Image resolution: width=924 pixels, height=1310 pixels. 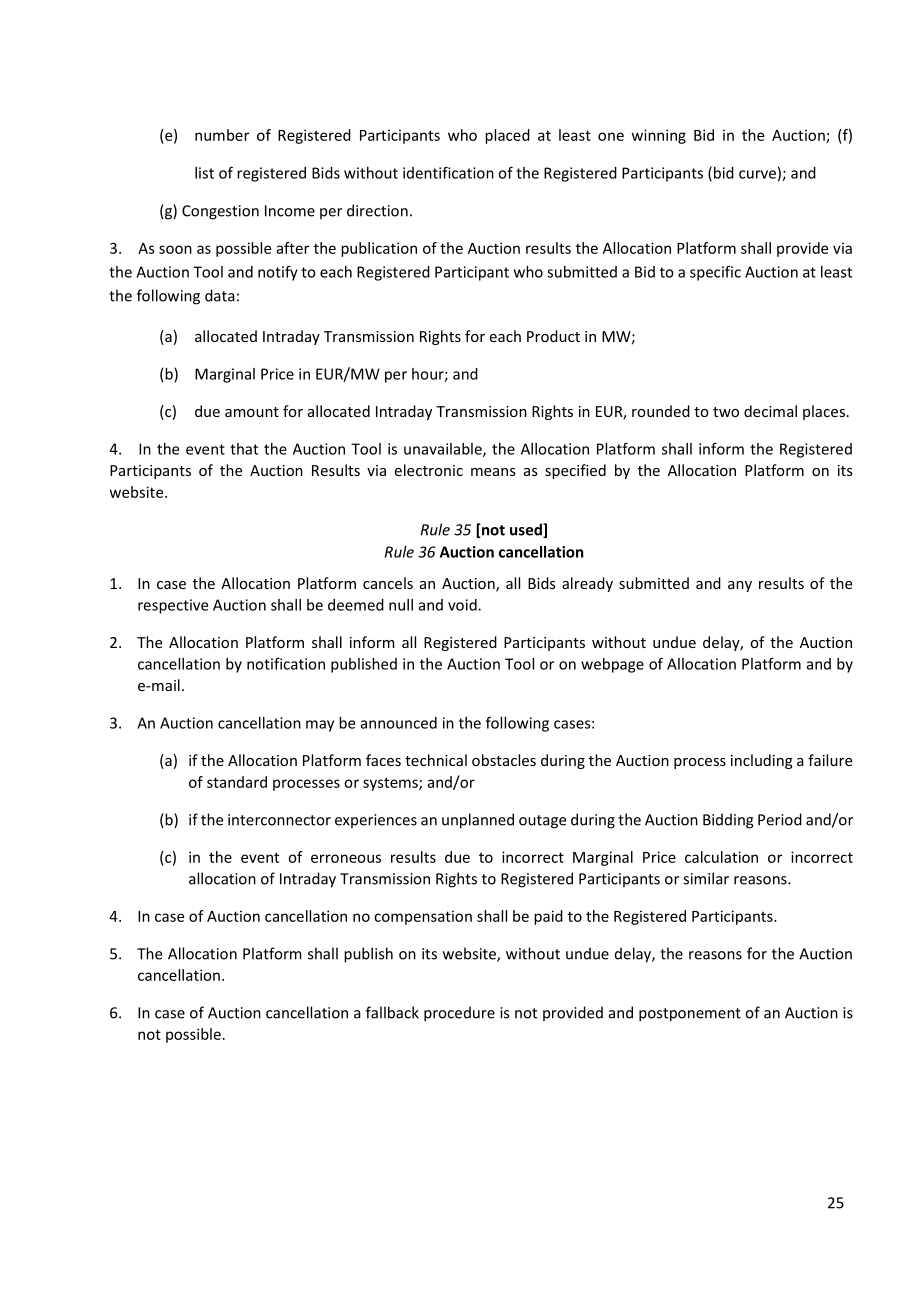 What do you see at coordinates (244, 449) in the screenshot?
I see `that` at bounding box center [244, 449].
